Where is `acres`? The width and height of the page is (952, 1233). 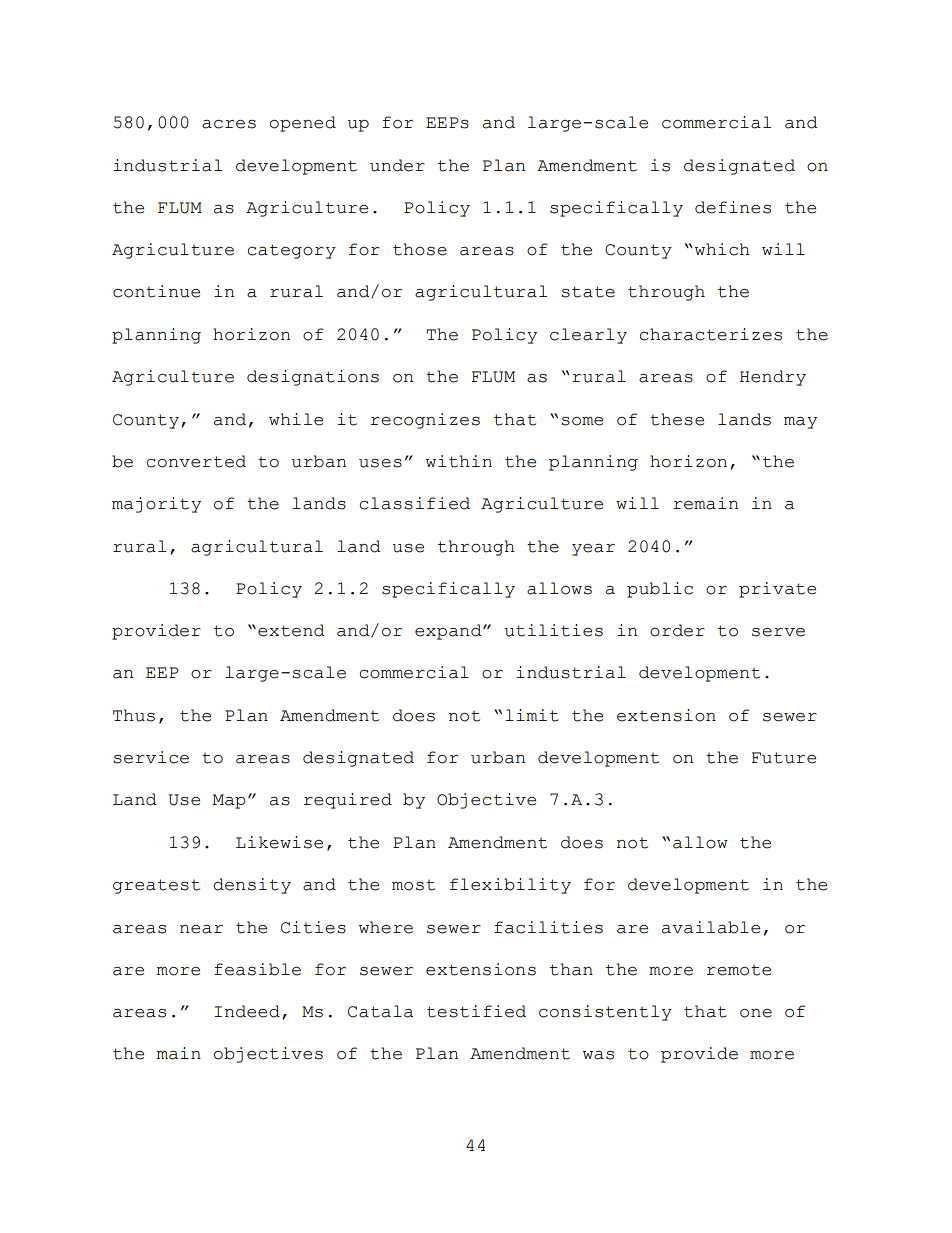
acres is located at coordinates (229, 124).
